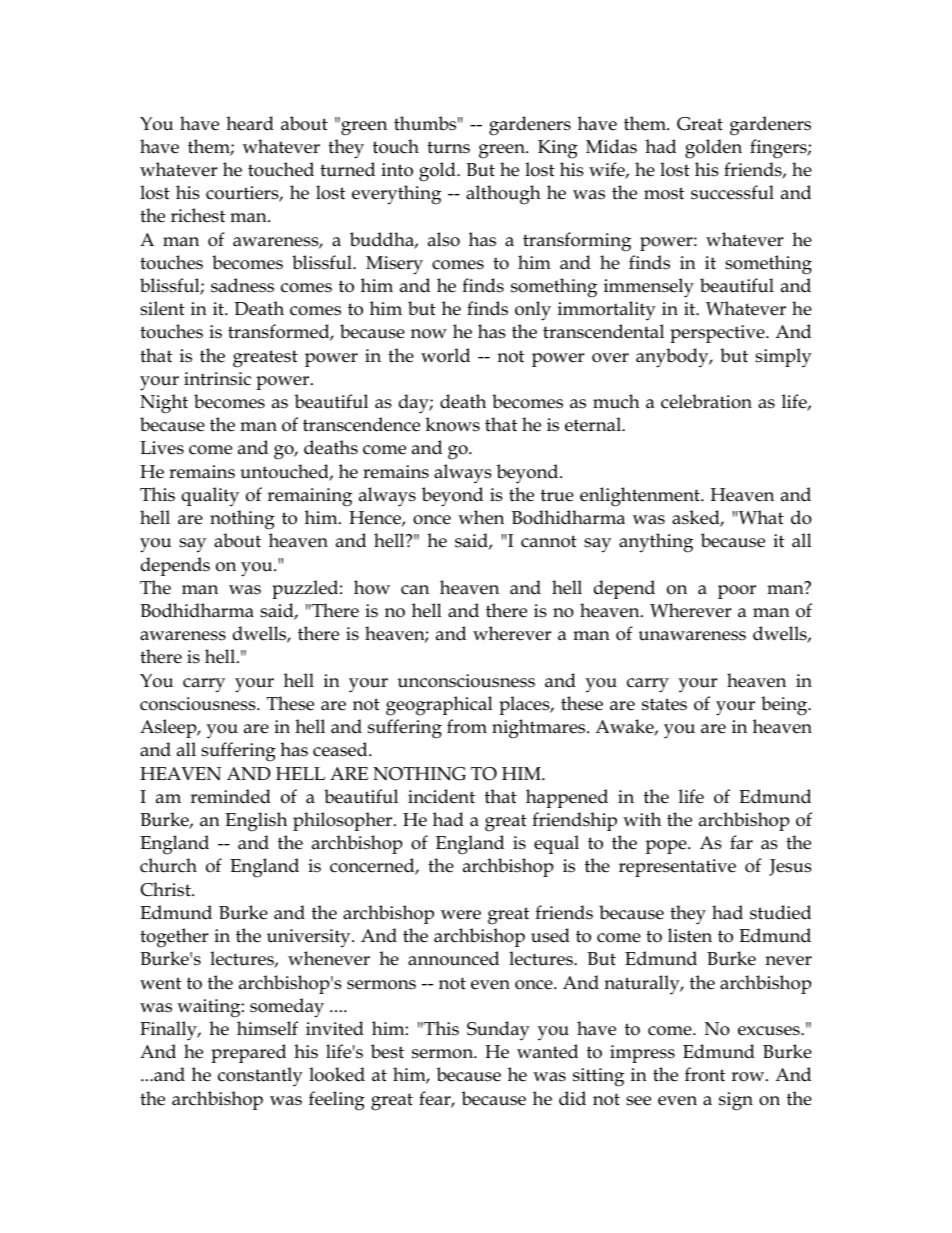  Describe the element at coordinates (250, 123) in the screenshot. I see `heard` at that location.
